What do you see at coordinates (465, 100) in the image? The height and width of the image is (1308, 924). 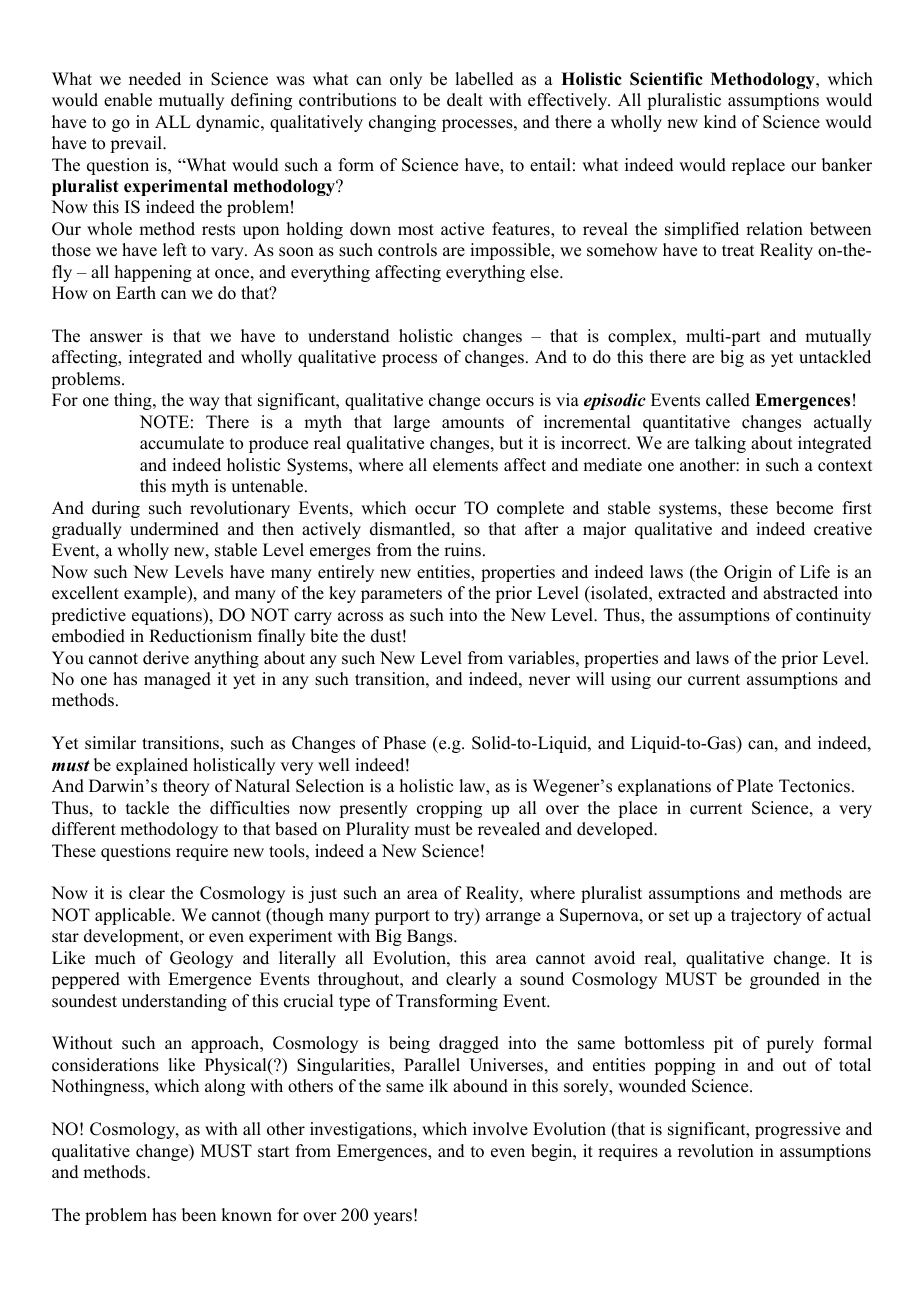 I see `dealt` at bounding box center [465, 100].
